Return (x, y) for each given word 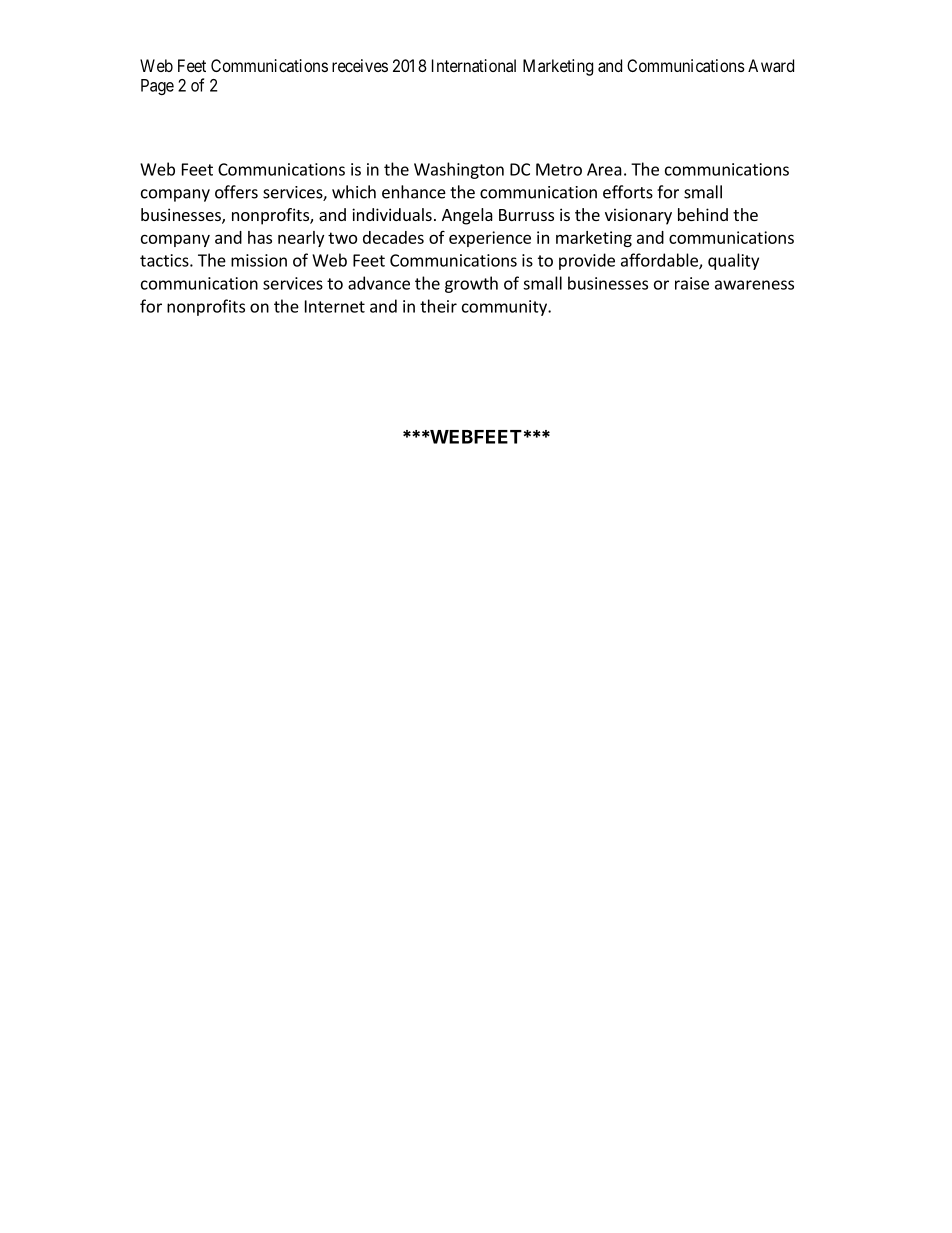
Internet (335, 306)
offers (236, 192)
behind (703, 214)
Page (157, 87)
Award (771, 65)
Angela (467, 216)
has (260, 237)
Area (604, 169)
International (474, 65)
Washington (459, 170)
